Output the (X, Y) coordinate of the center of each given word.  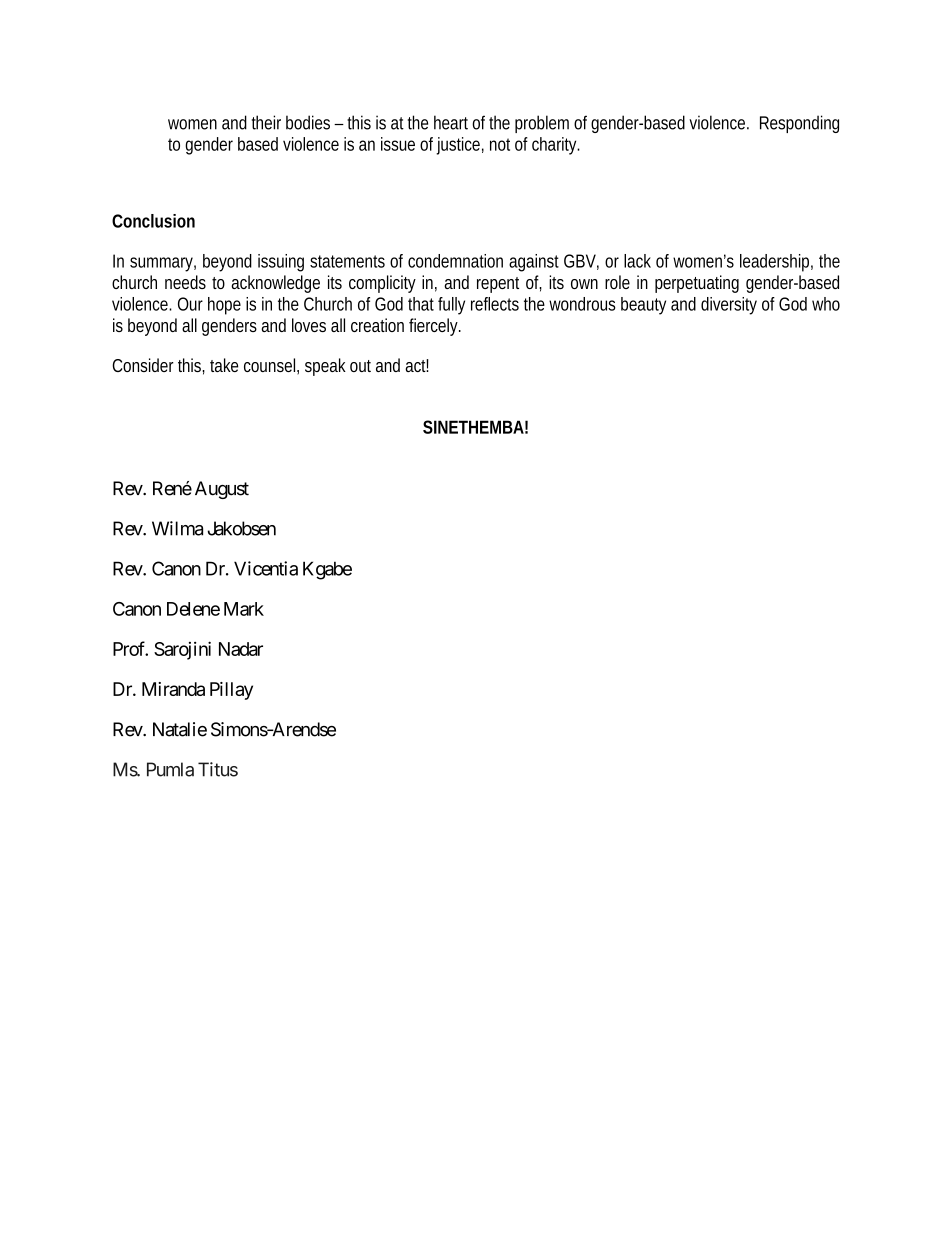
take (224, 365)
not (500, 144)
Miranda (173, 689)
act (417, 365)
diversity (729, 306)
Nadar (241, 649)
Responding (799, 124)
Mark (244, 609)
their (266, 122)
